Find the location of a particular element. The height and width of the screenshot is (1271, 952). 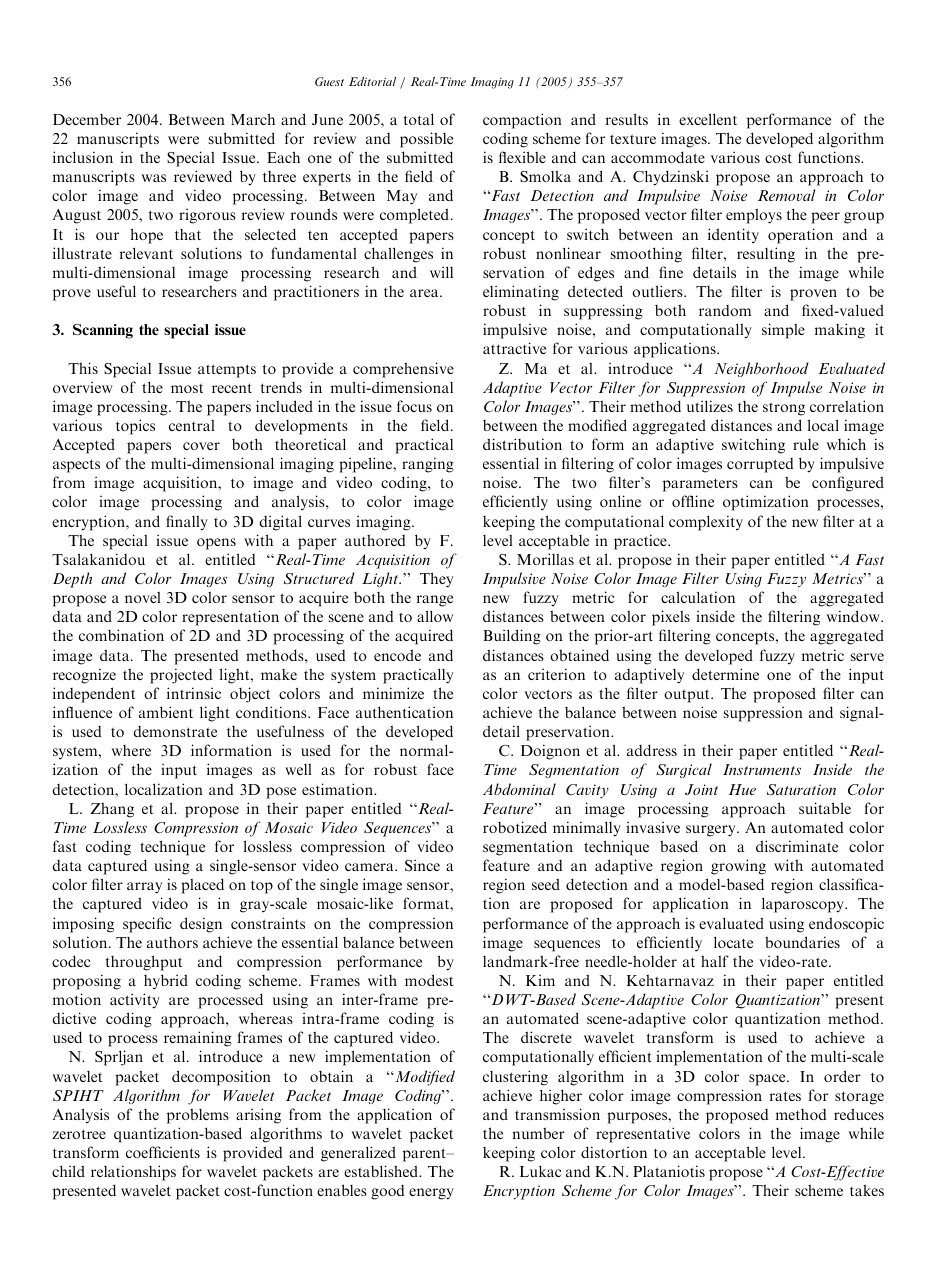

total is located at coordinates (419, 119).
